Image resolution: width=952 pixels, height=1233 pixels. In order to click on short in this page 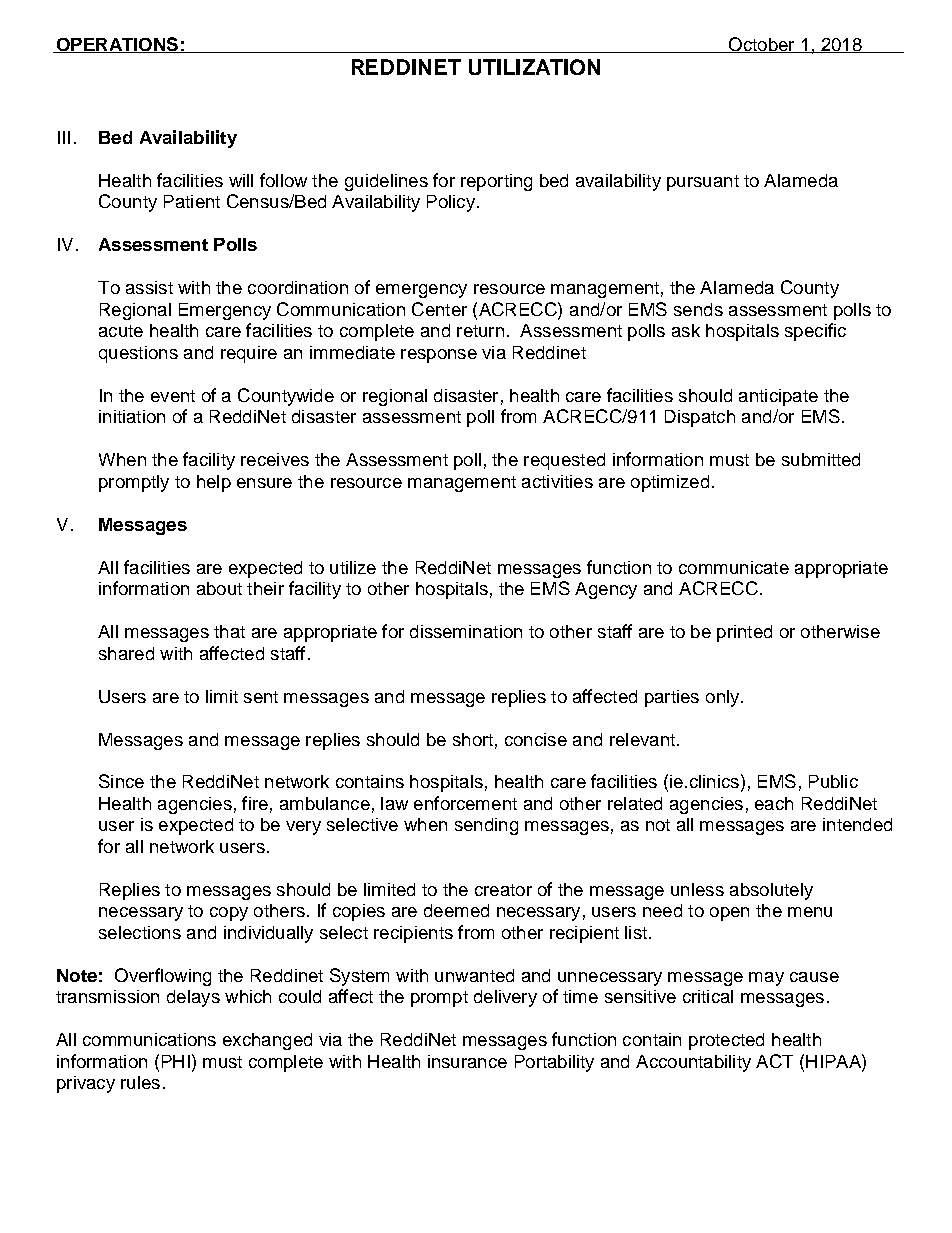, I will do `click(473, 739)`.
